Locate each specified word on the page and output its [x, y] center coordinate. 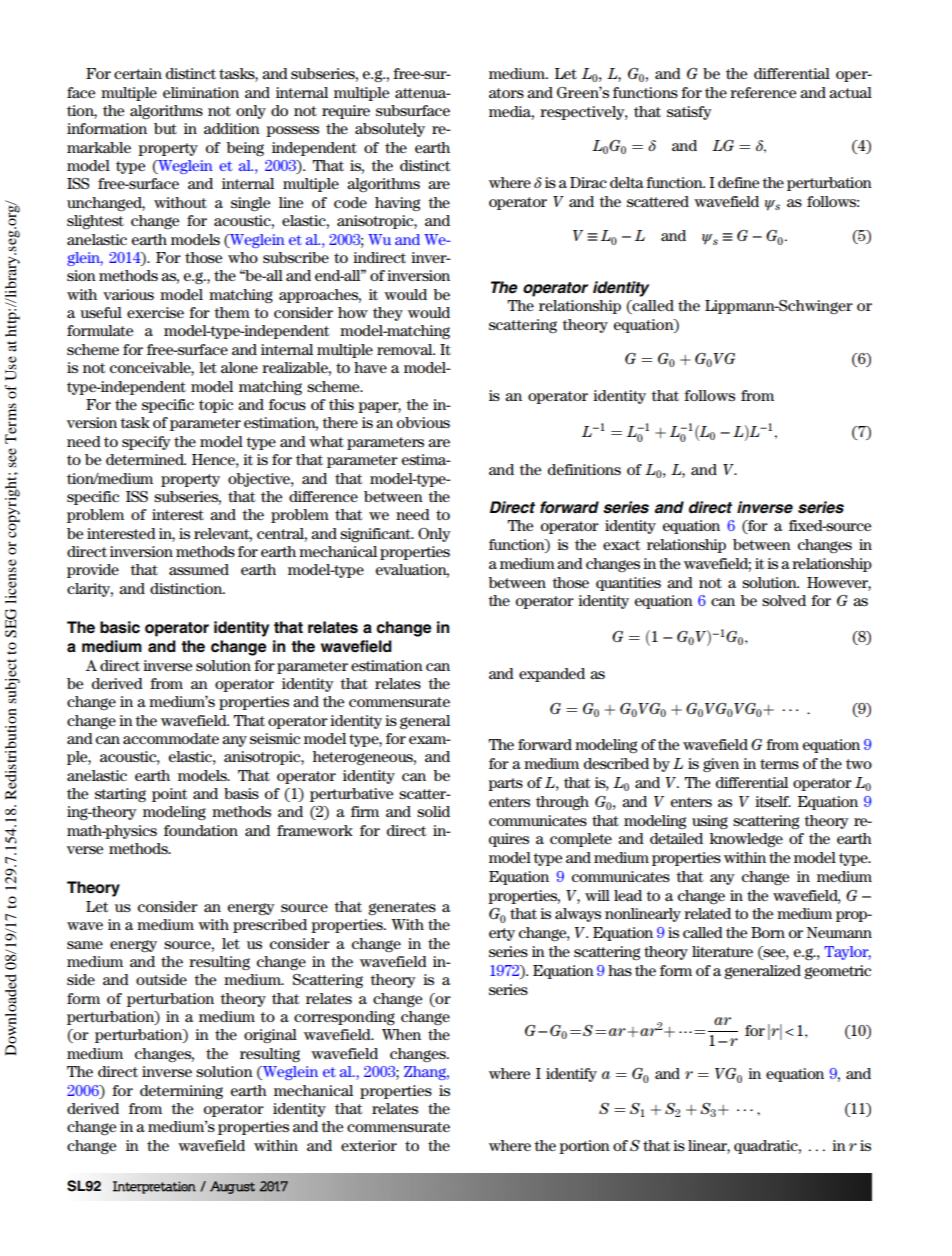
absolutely [390, 130]
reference [763, 92]
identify [571, 1075]
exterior [369, 1145]
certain [138, 73]
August [232, 1187]
